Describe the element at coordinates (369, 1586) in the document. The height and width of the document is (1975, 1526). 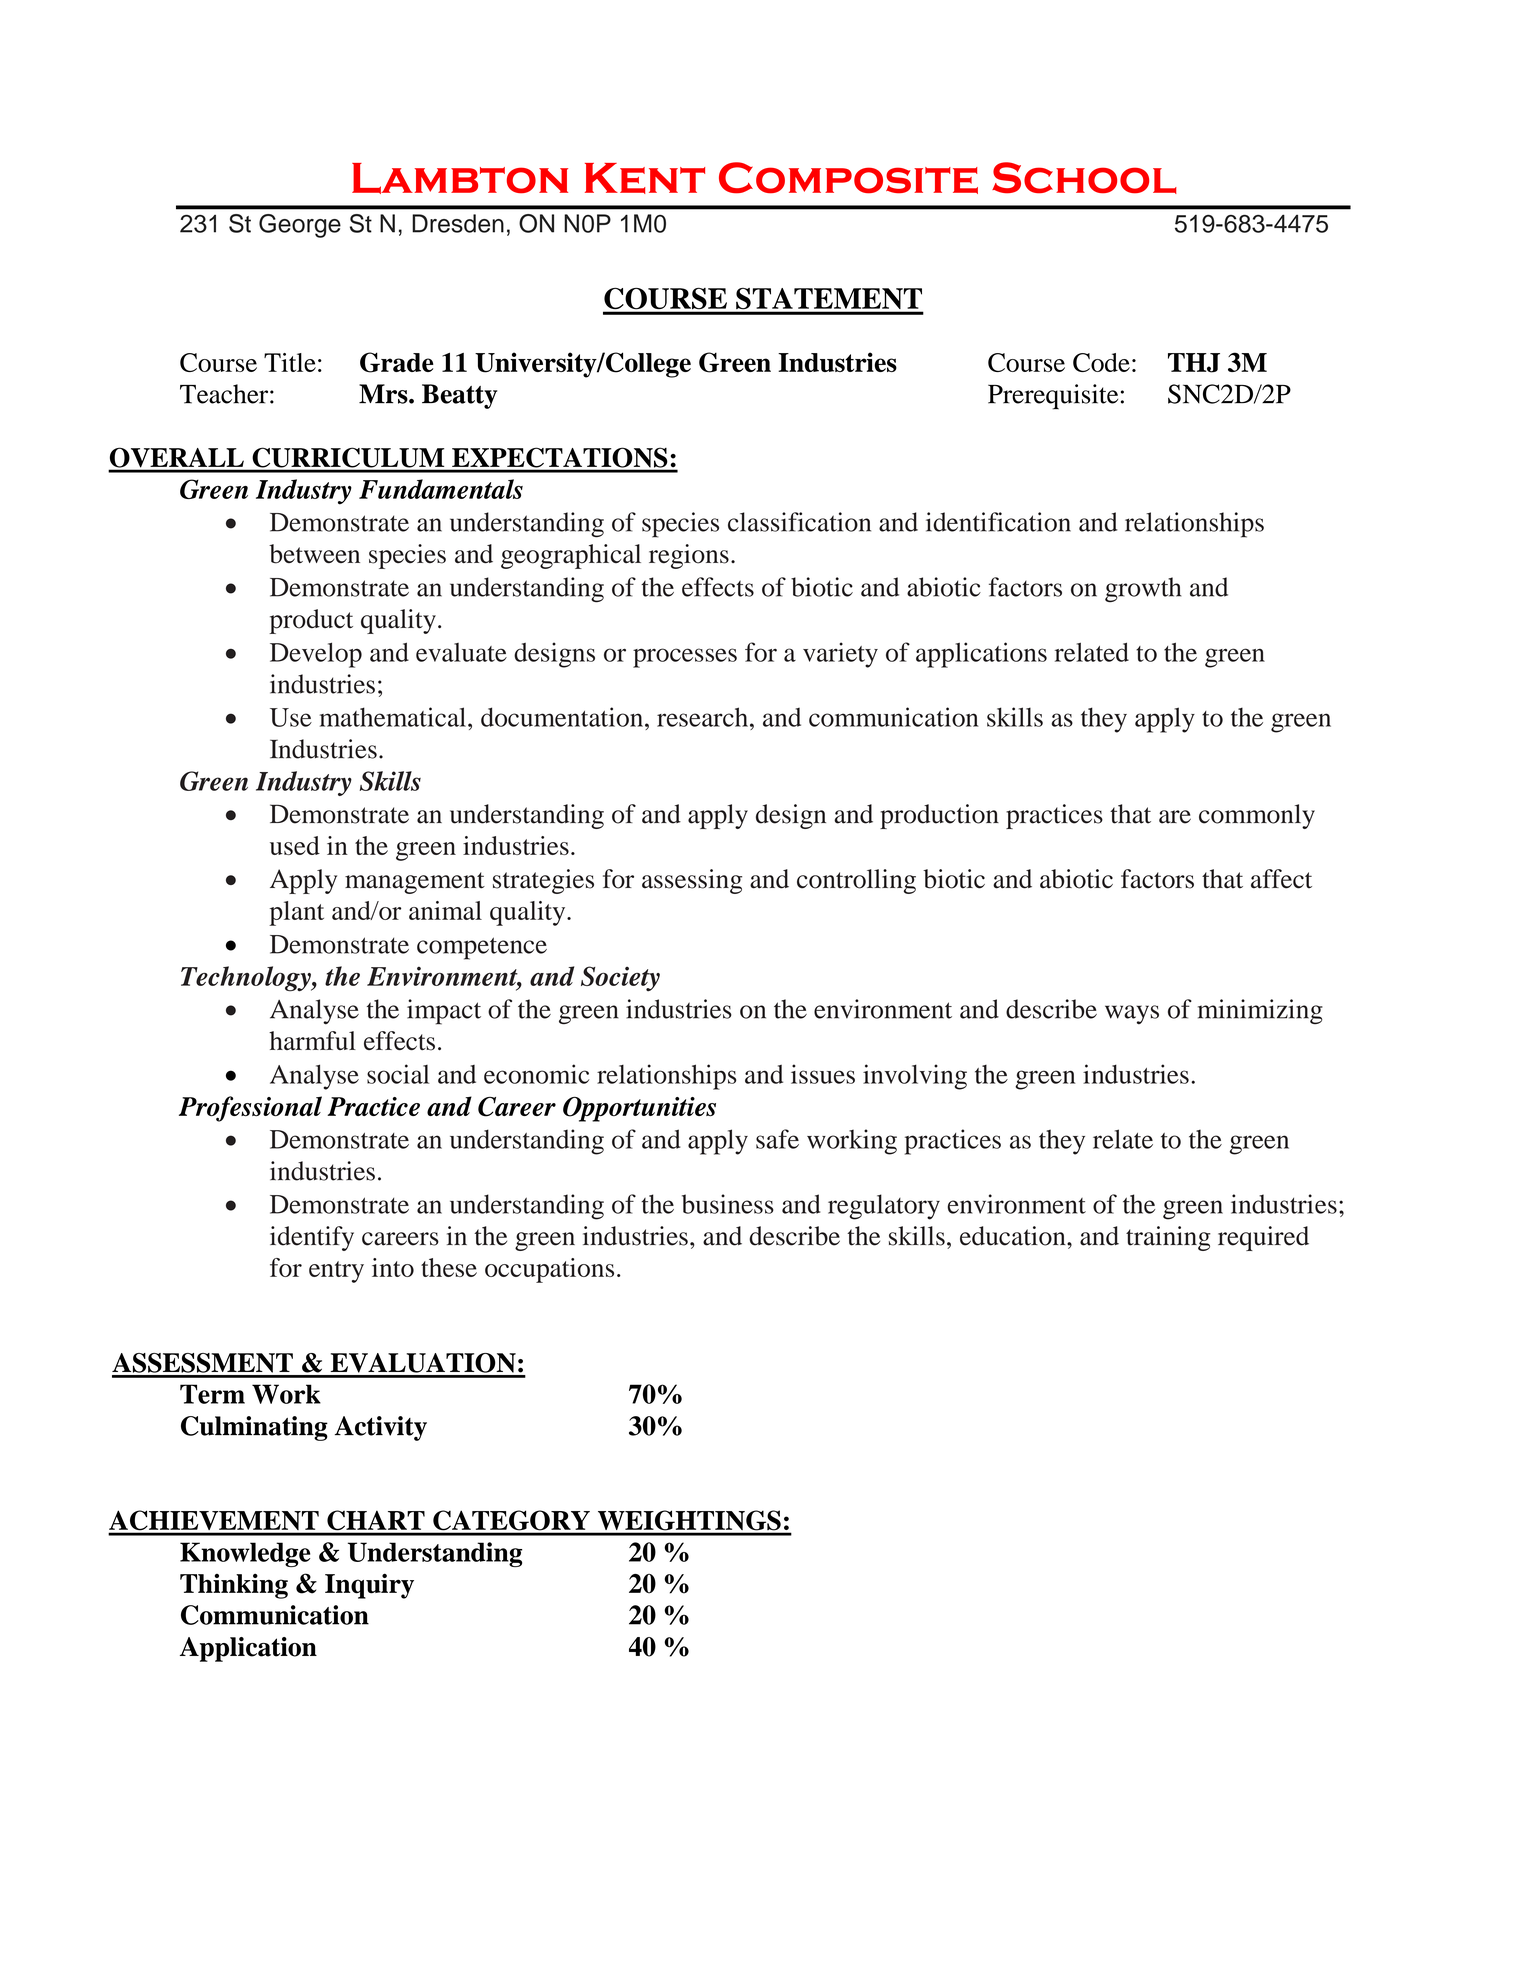
I see `Inquiry` at that location.
